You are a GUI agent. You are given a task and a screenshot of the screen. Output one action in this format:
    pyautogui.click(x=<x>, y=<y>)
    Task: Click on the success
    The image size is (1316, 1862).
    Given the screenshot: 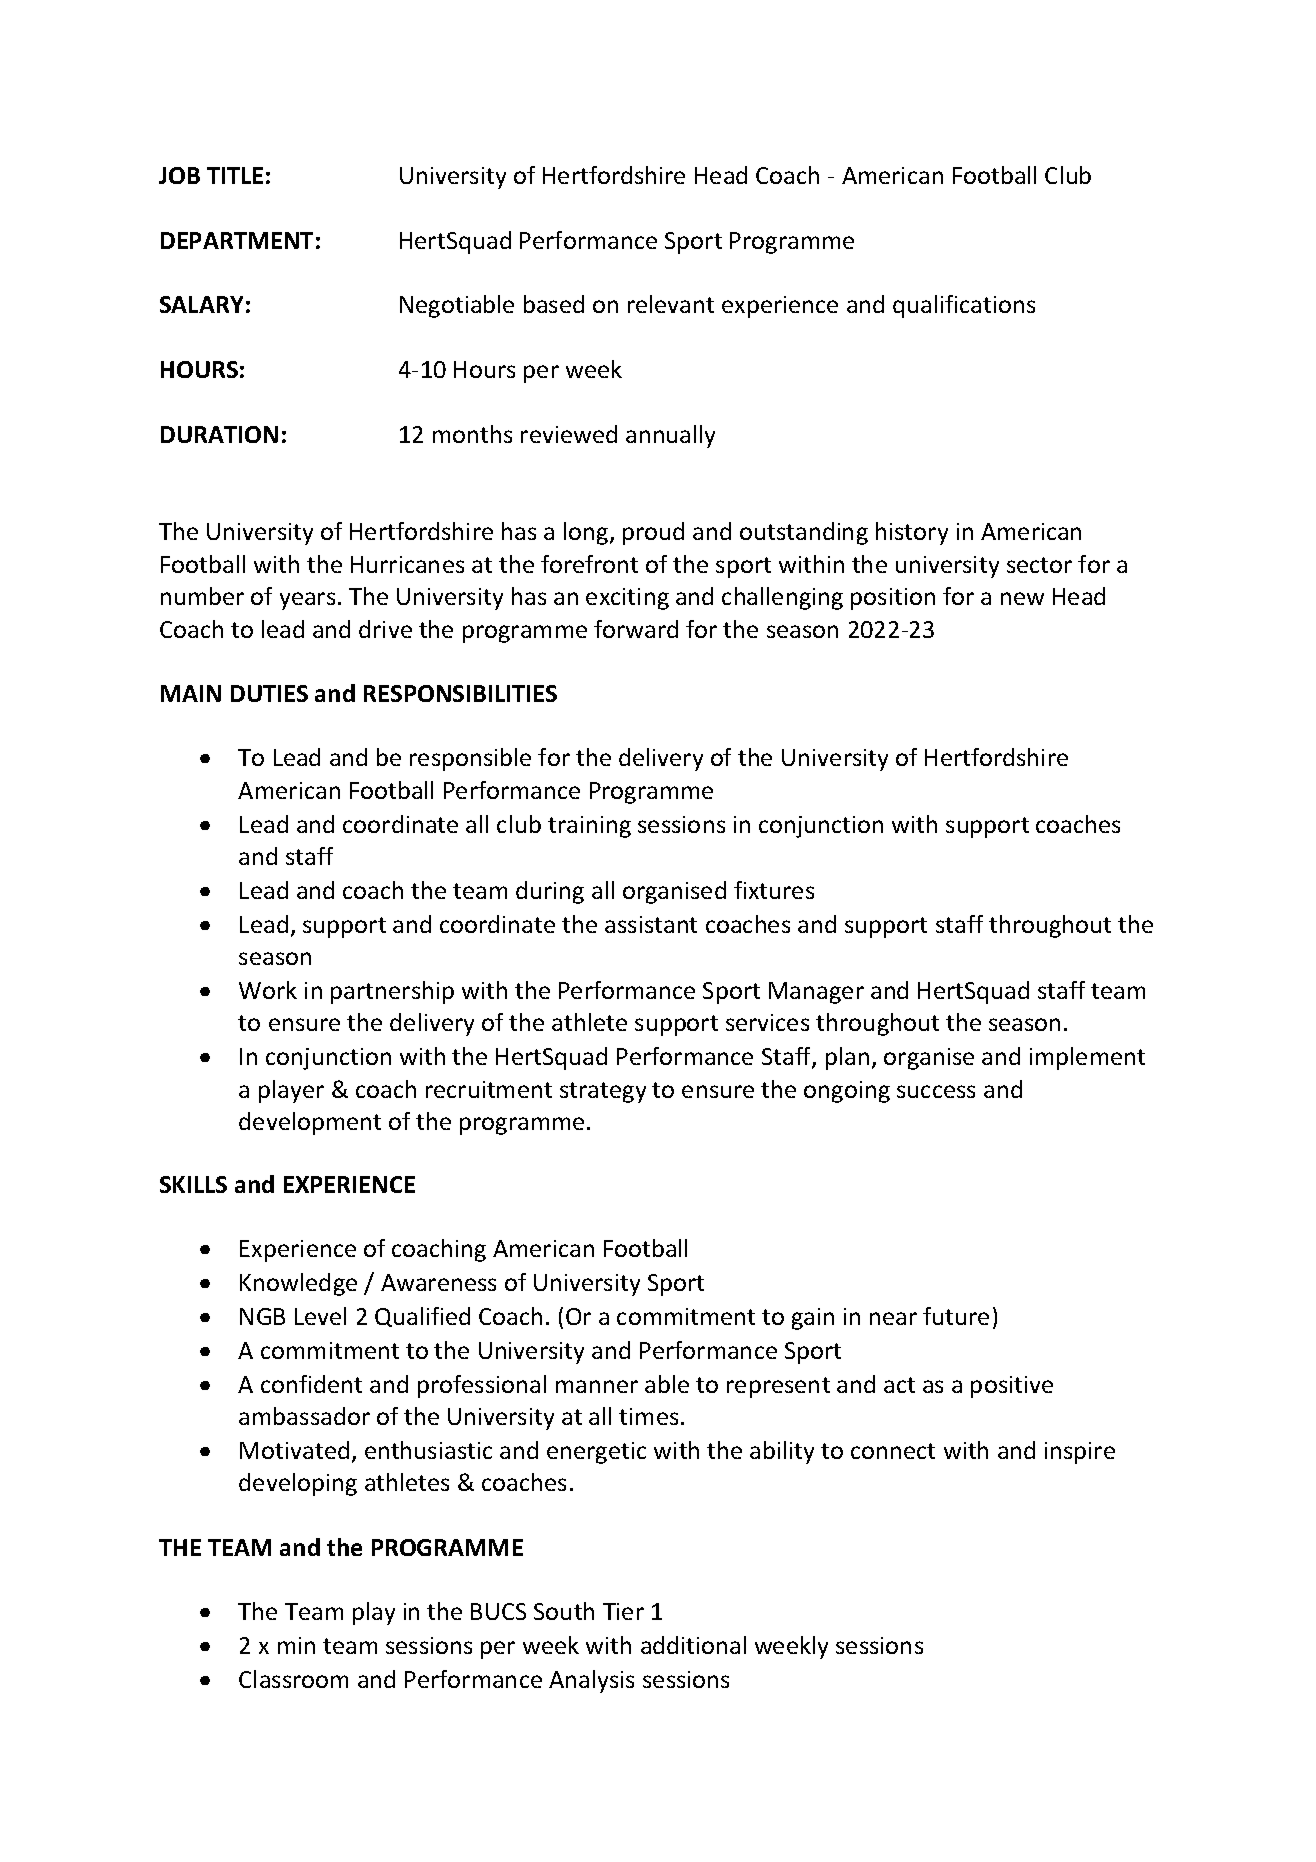 What is the action you would take?
    pyautogui.click(x=936, y=1091)
